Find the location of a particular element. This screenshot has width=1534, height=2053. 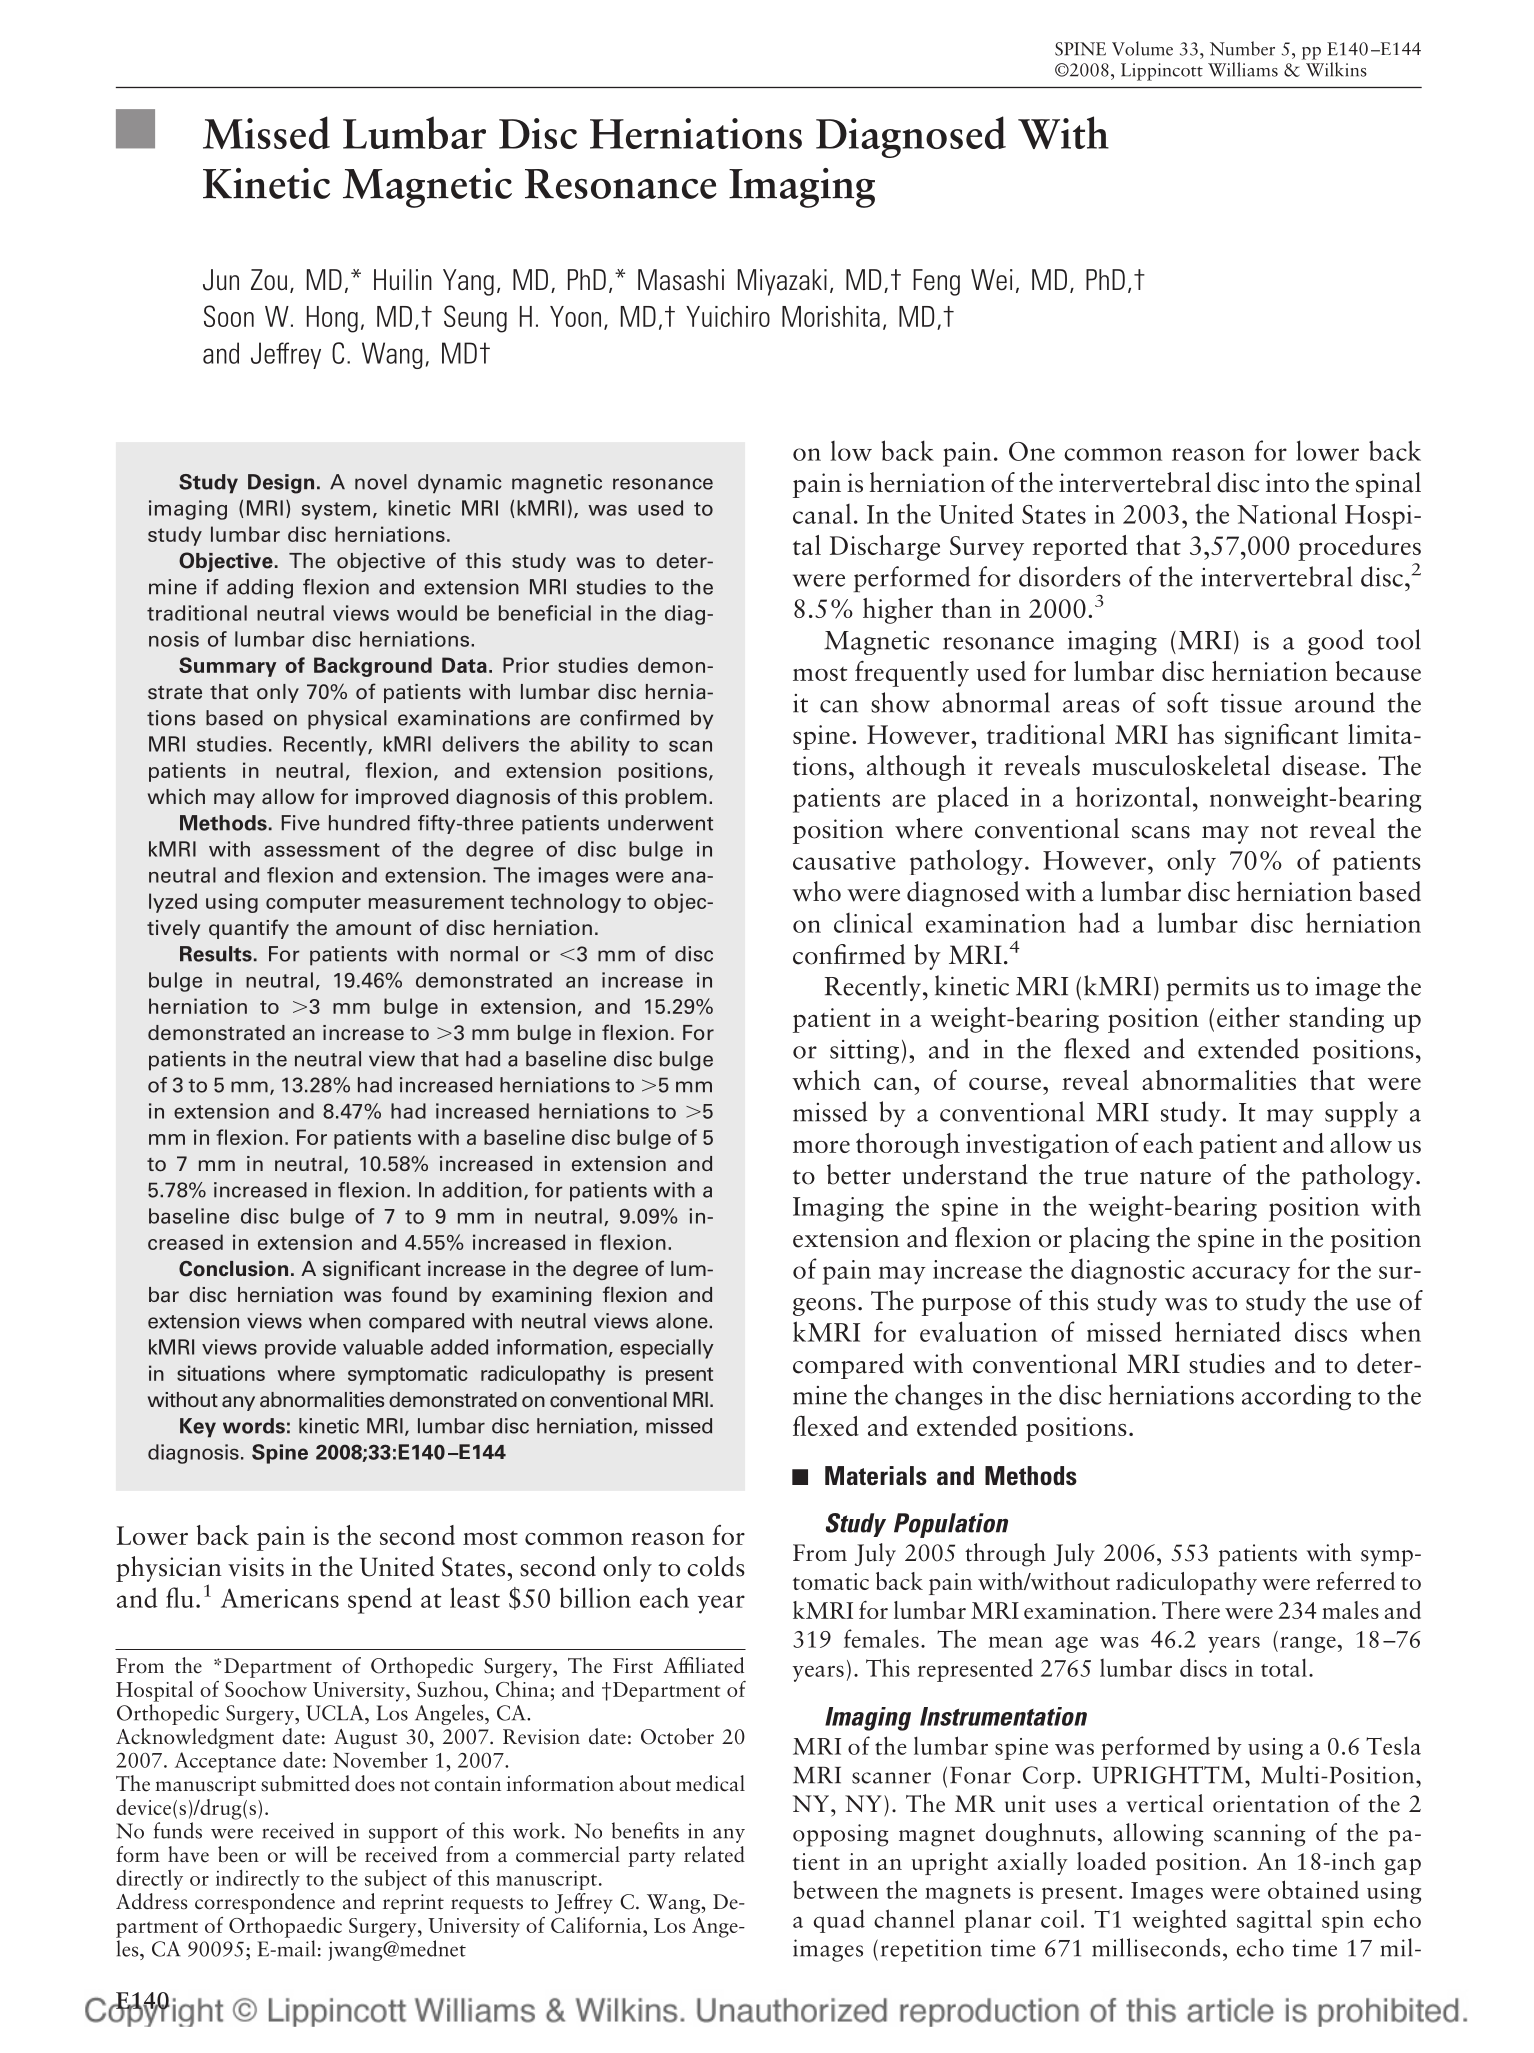

show is located at coordinates (900, 702).
